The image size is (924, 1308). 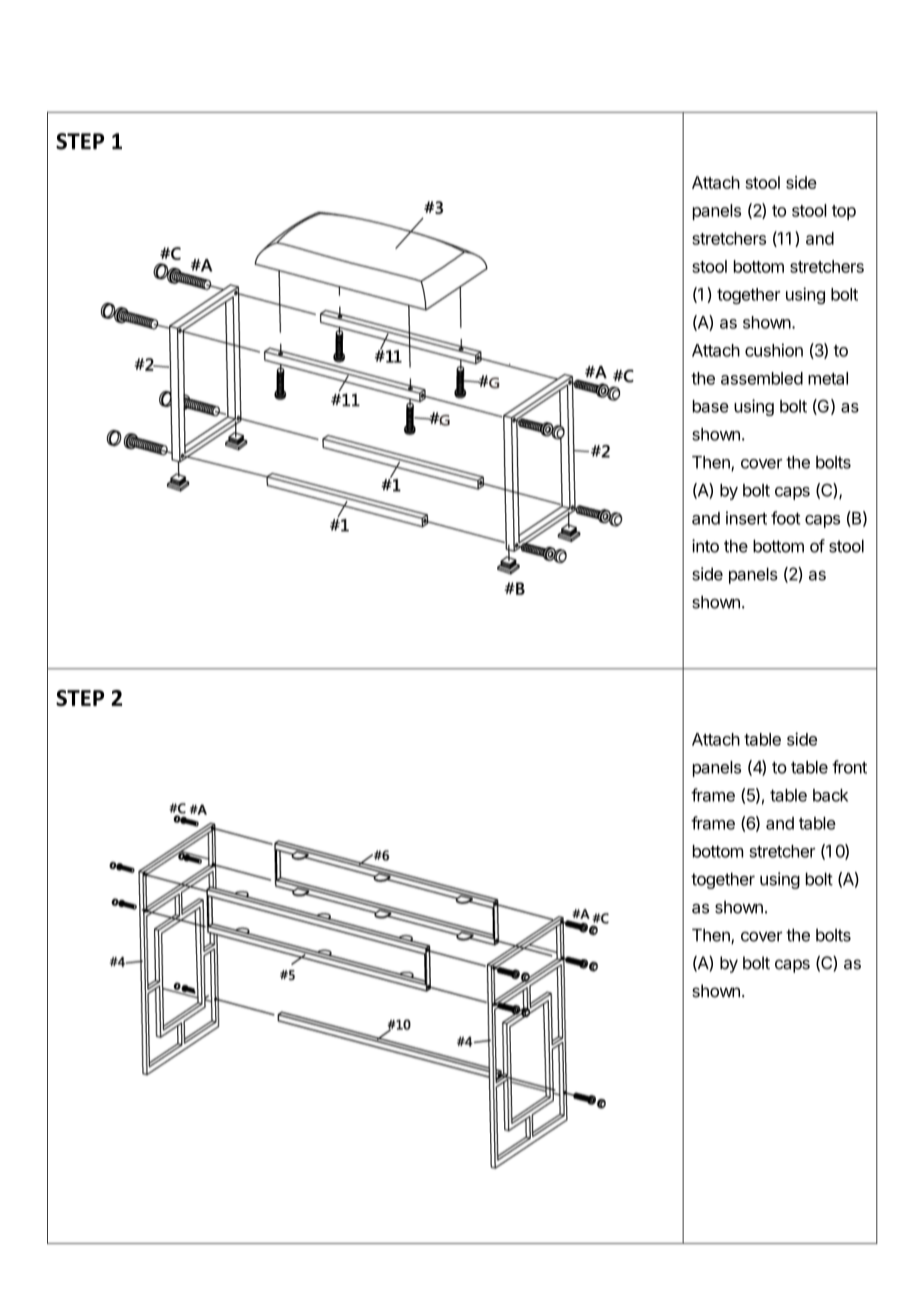 What do you see at coordinates (711, 406) in the screenshot?
I see `base` at bounding box center [711, 406].
